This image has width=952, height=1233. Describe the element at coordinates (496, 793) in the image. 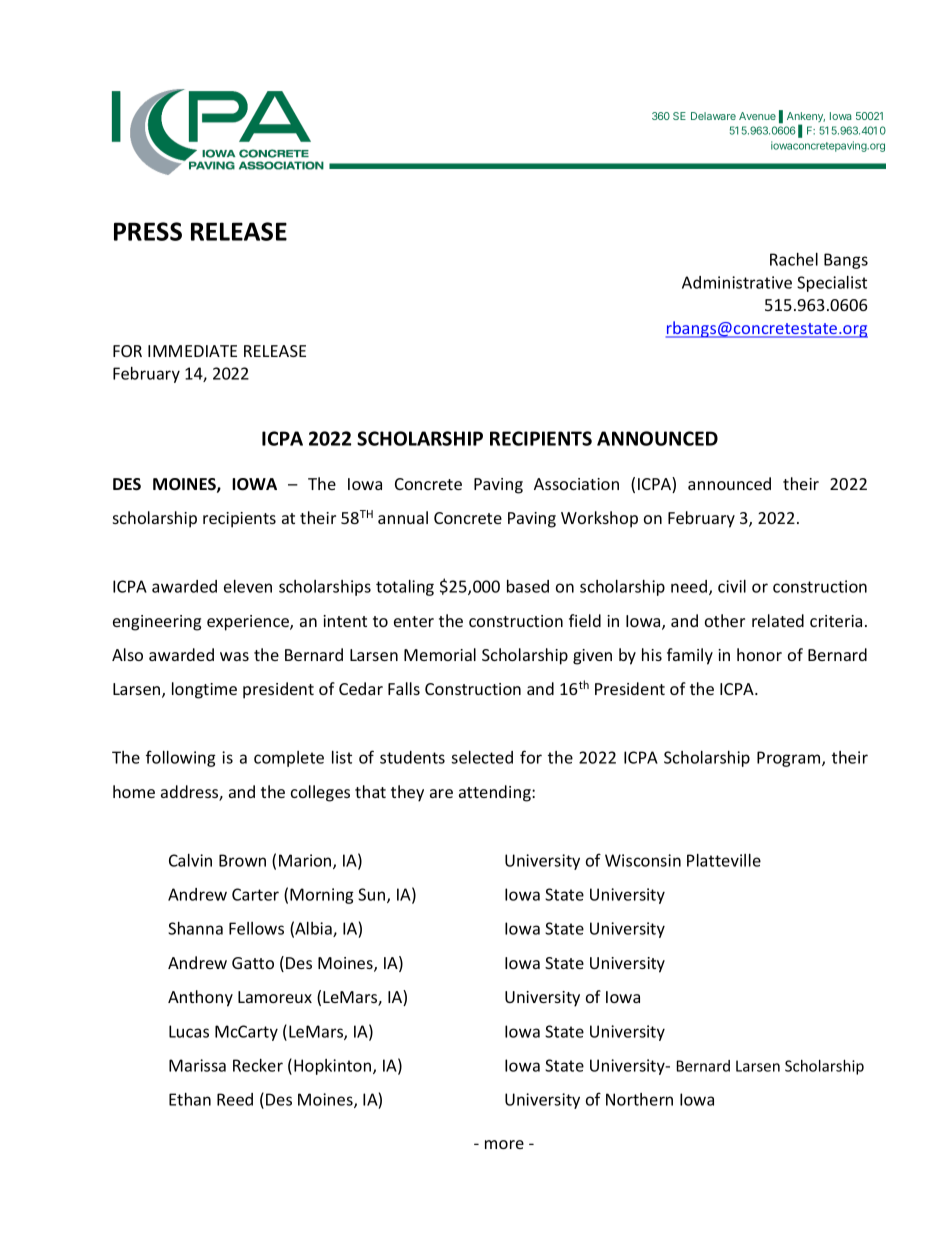

I see `attending` at that location.
